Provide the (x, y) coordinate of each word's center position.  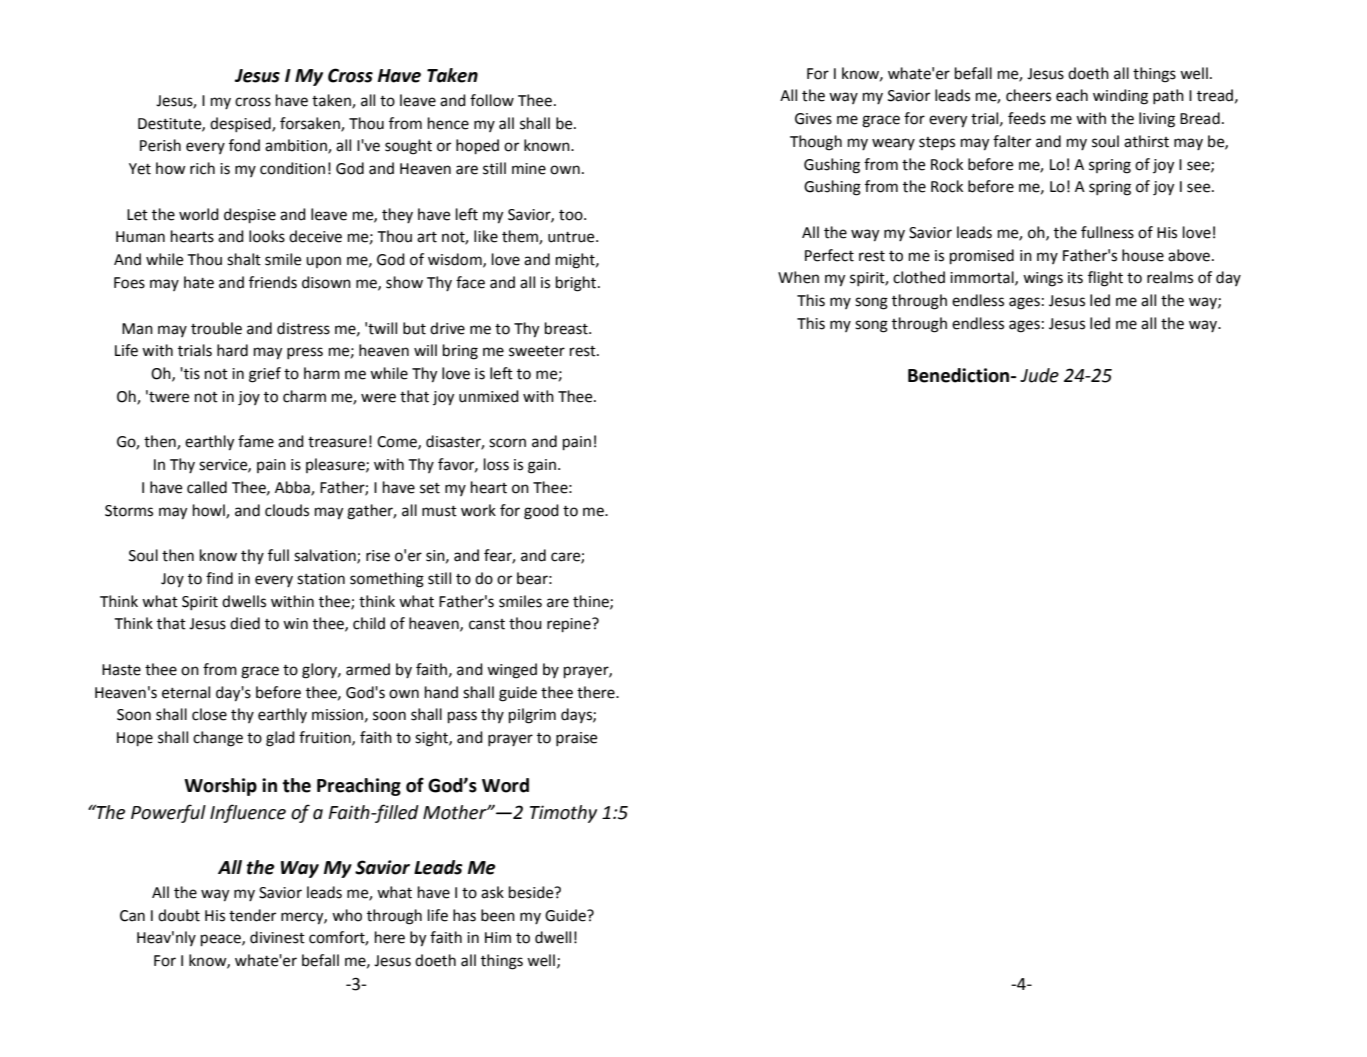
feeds (1027, 118)
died (245, 623)
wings (1043, 279)
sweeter (537, 351)
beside (532, 892)
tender (252, 915)
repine (570, 625)
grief (265, 375)
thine (592, 602)
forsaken (311, 124)
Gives (813, 119)
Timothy (563, 814)
